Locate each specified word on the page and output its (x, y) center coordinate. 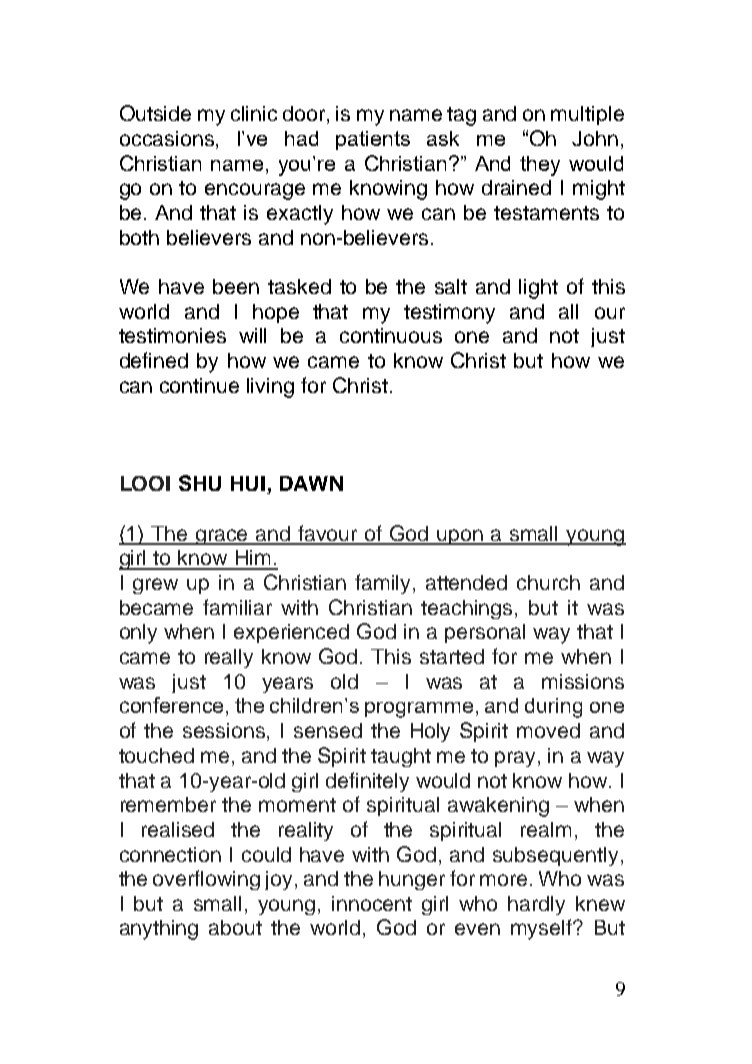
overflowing (206, 880)
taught (401, 757)
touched (156, 755)
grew (155, 586)
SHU (200, 483)
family (384, 584)
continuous (391, 335)
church (548, 582)
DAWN (311, 483)
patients (373, 140)
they (540, 166)
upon (461, 537)
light (538, 289)
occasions (167, 138)
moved (548, 730)
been (236, 286)
